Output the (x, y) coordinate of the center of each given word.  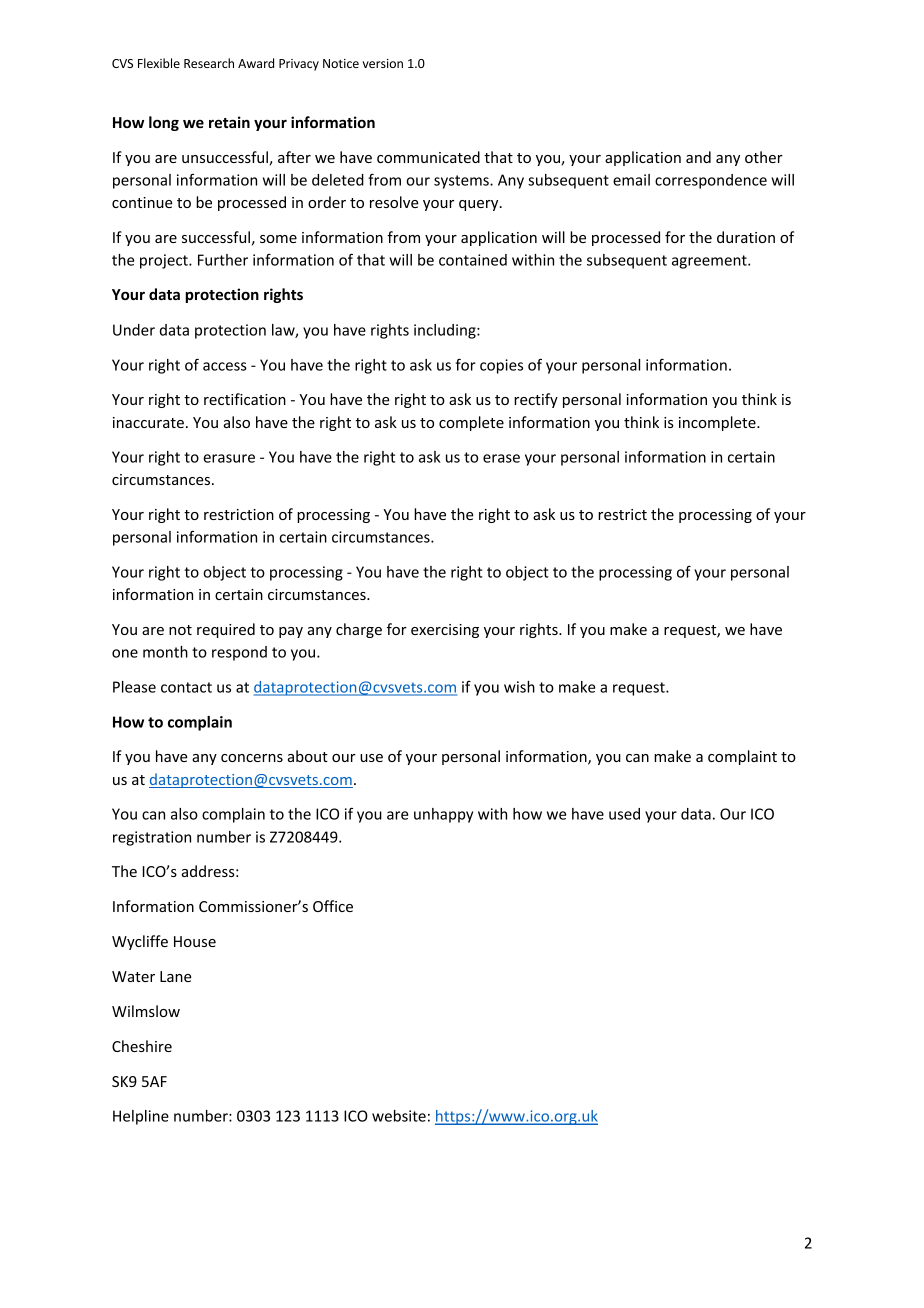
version (382, 63)
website (399, 1116)
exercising (445, 631)
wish (519, 687)
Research (209, 63)
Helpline (141, 1117)
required (226, 630)
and (698, 157)
